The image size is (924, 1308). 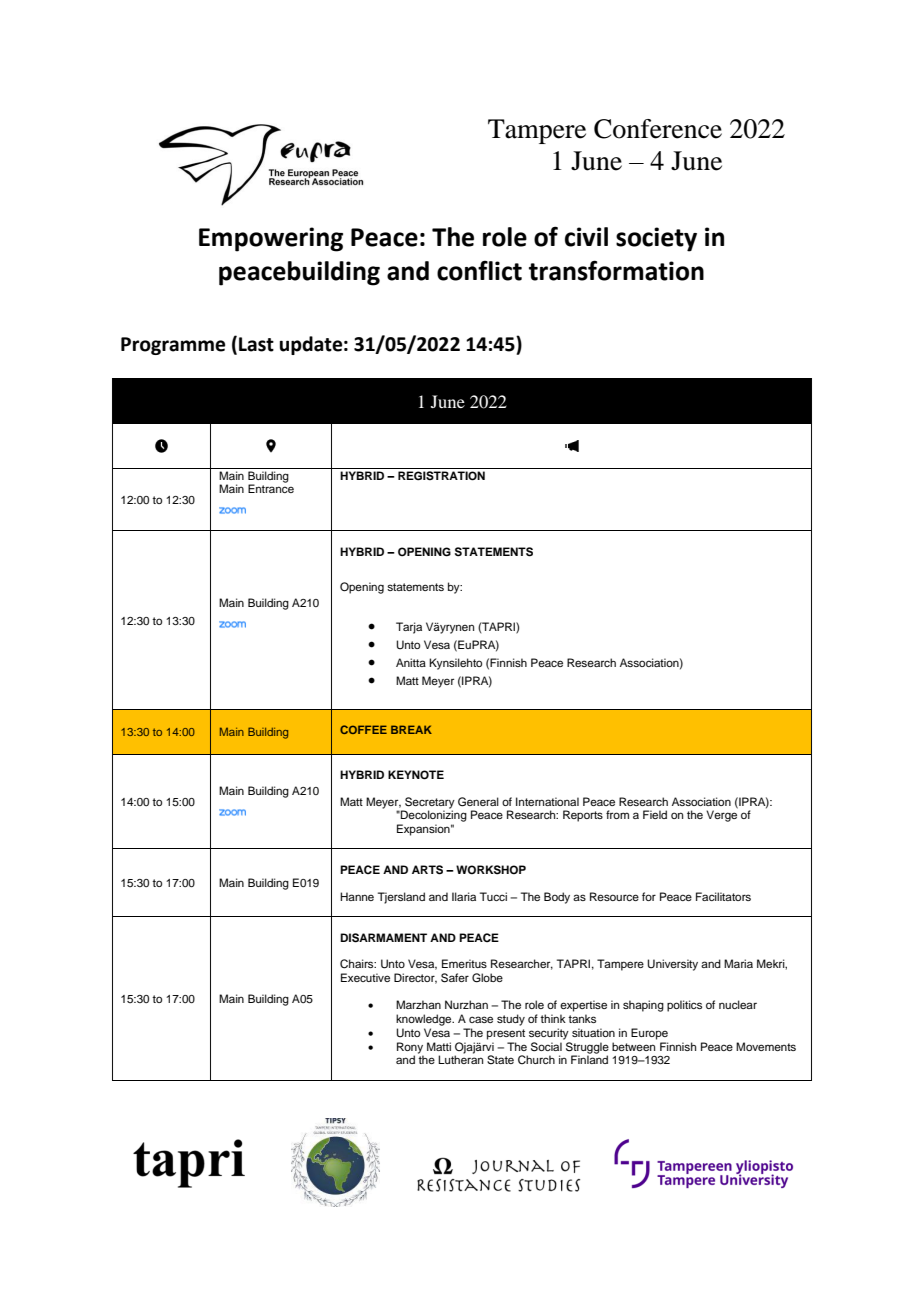 What do you see at coordinates (256, 344) in the document?
I see `Last` at bounding box center [256, 344].
